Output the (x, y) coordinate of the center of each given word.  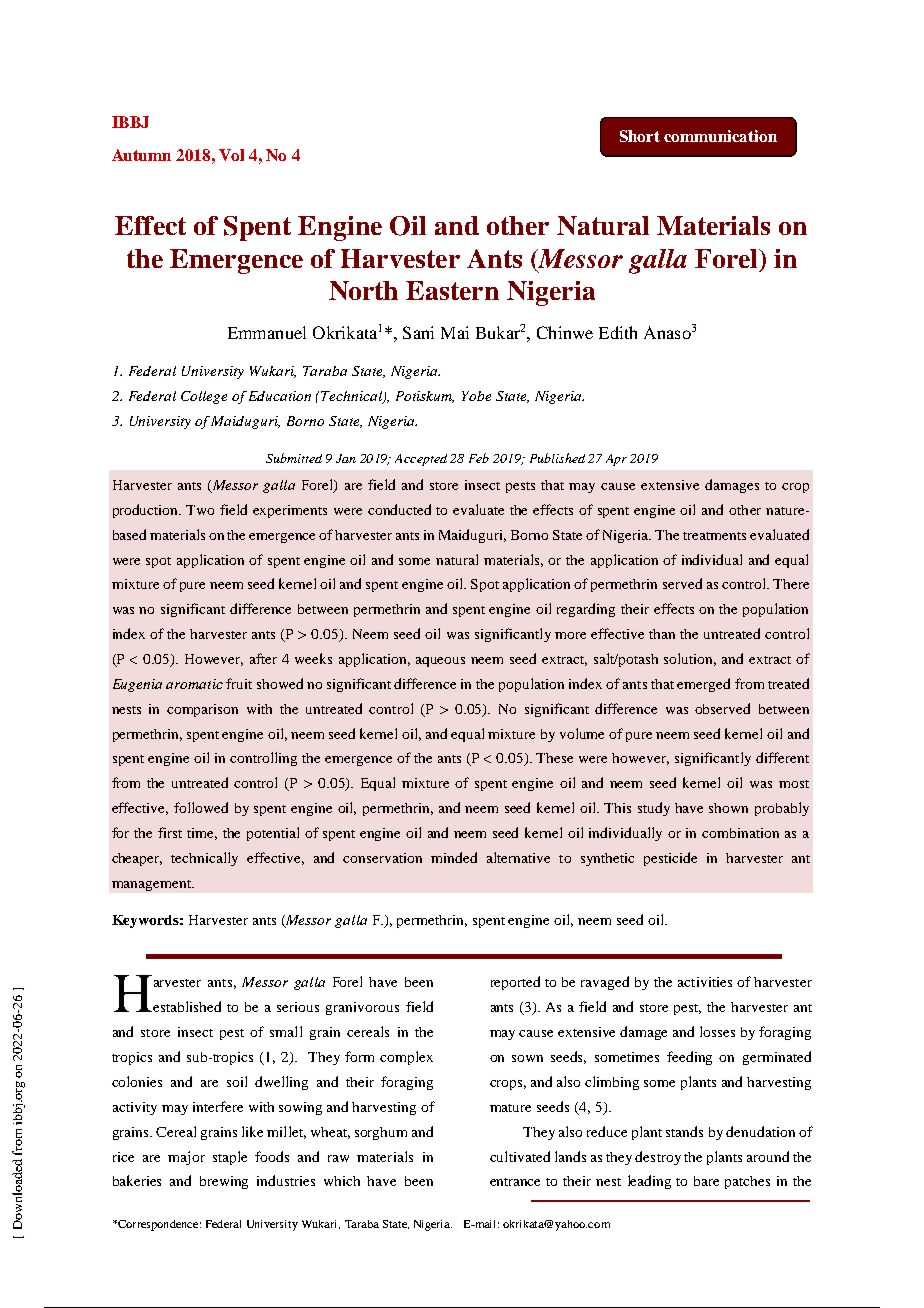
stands (684, 1131)
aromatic (194, 684)
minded (454, 857)
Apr (616, 460)
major (186, 1158)
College (204, 397)
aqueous (440, 662)
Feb (479, 458)
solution (690, 659)
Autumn (141, 155)
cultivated (520, 1156)
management (152, 885)
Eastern (452, 290)
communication (720, 136)
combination (740, 833)
